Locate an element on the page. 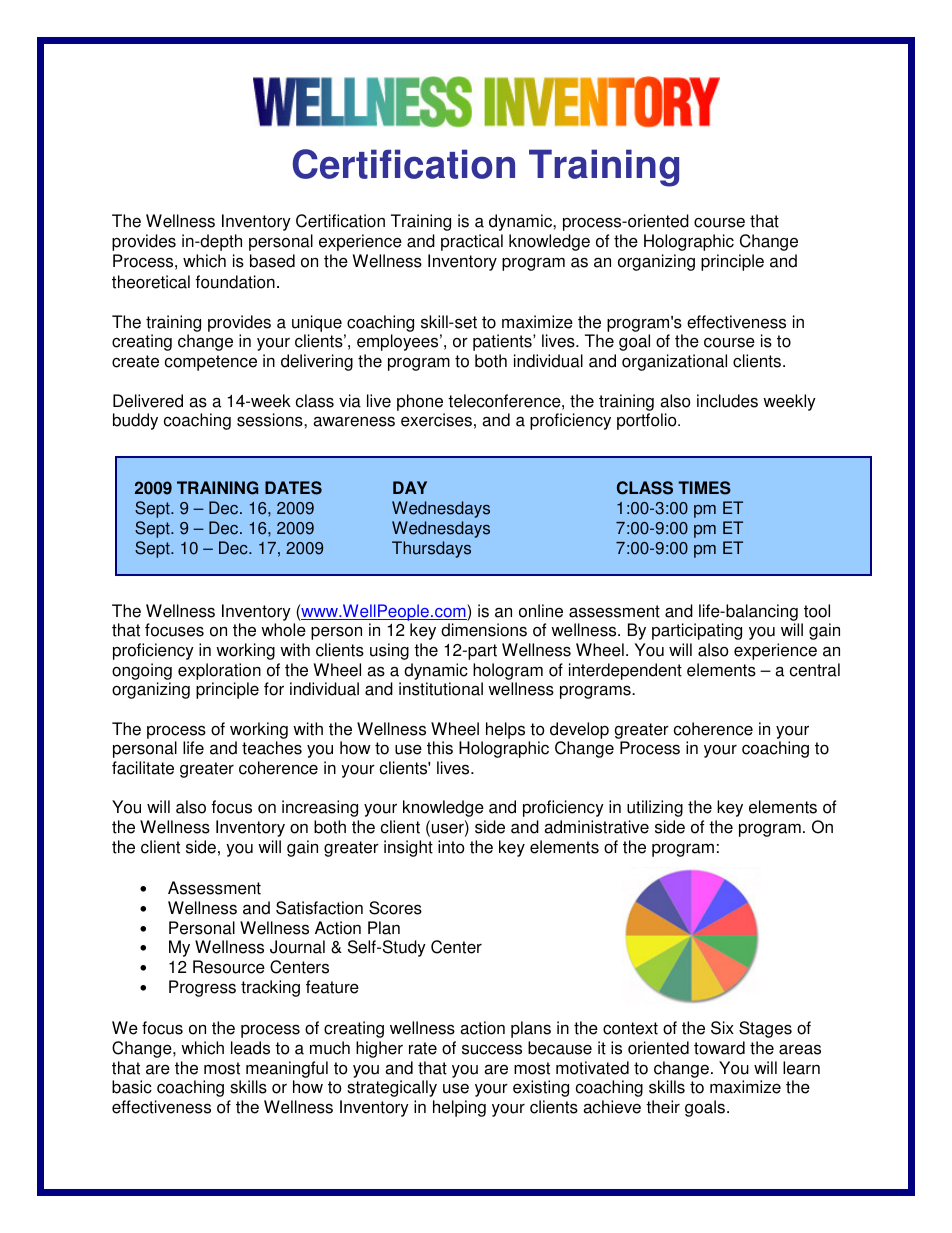 This document has height=1233, width=952. organizational is located at coordinates (674, 362).
